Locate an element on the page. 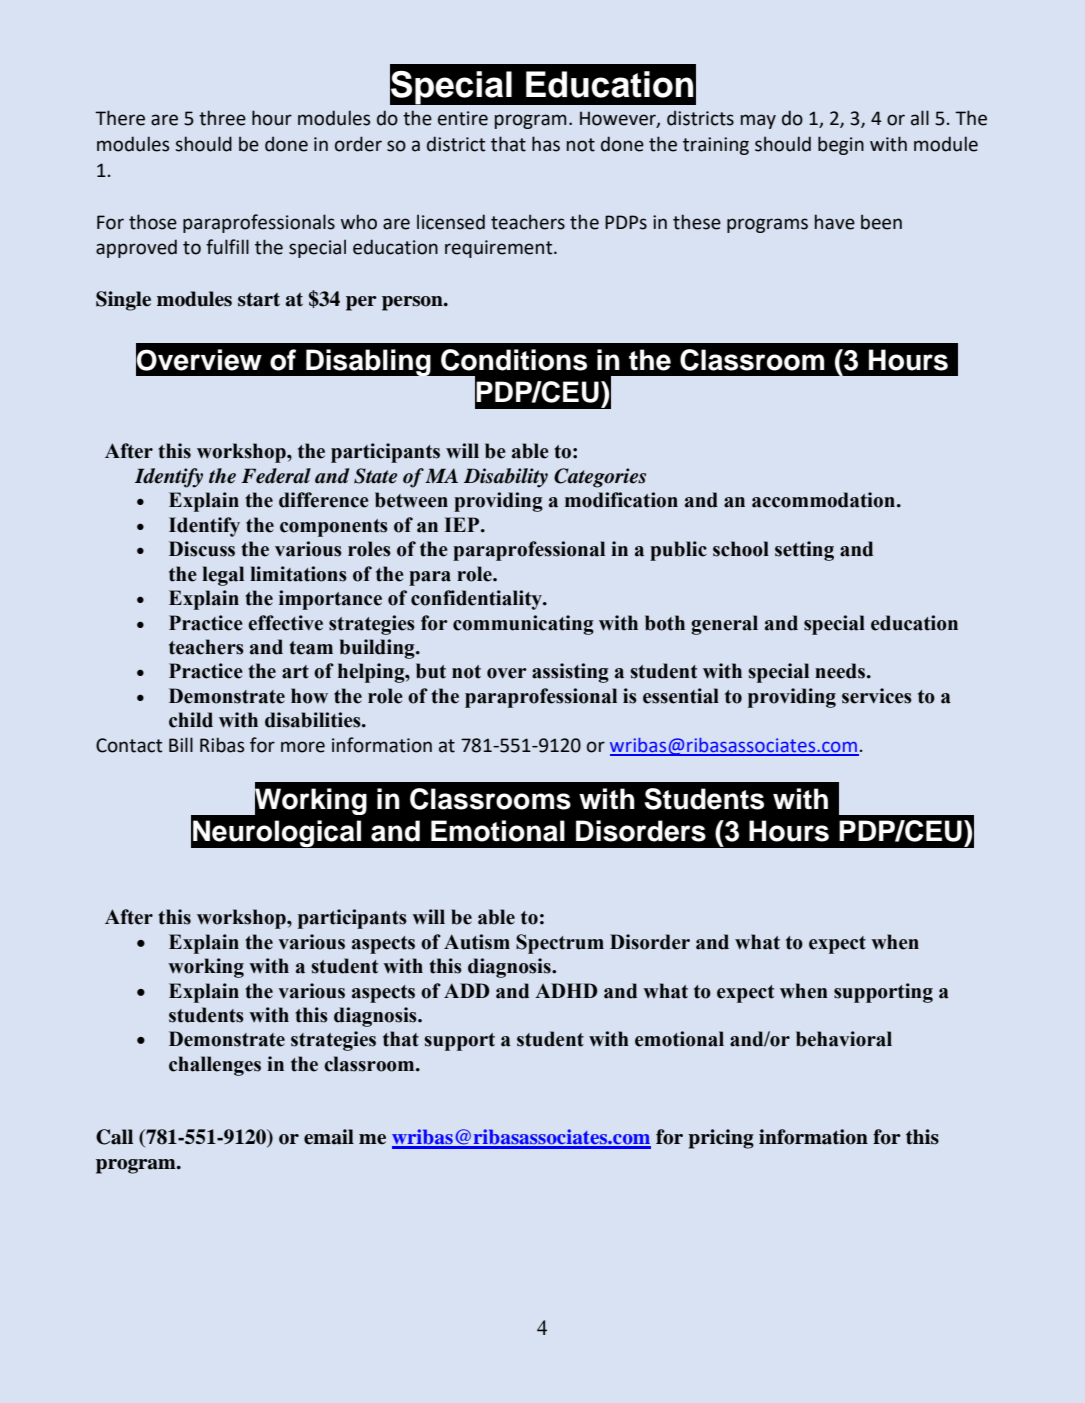 The height and width of the document is (1403, 1085). communicating is located at coordinates (523, 625).
